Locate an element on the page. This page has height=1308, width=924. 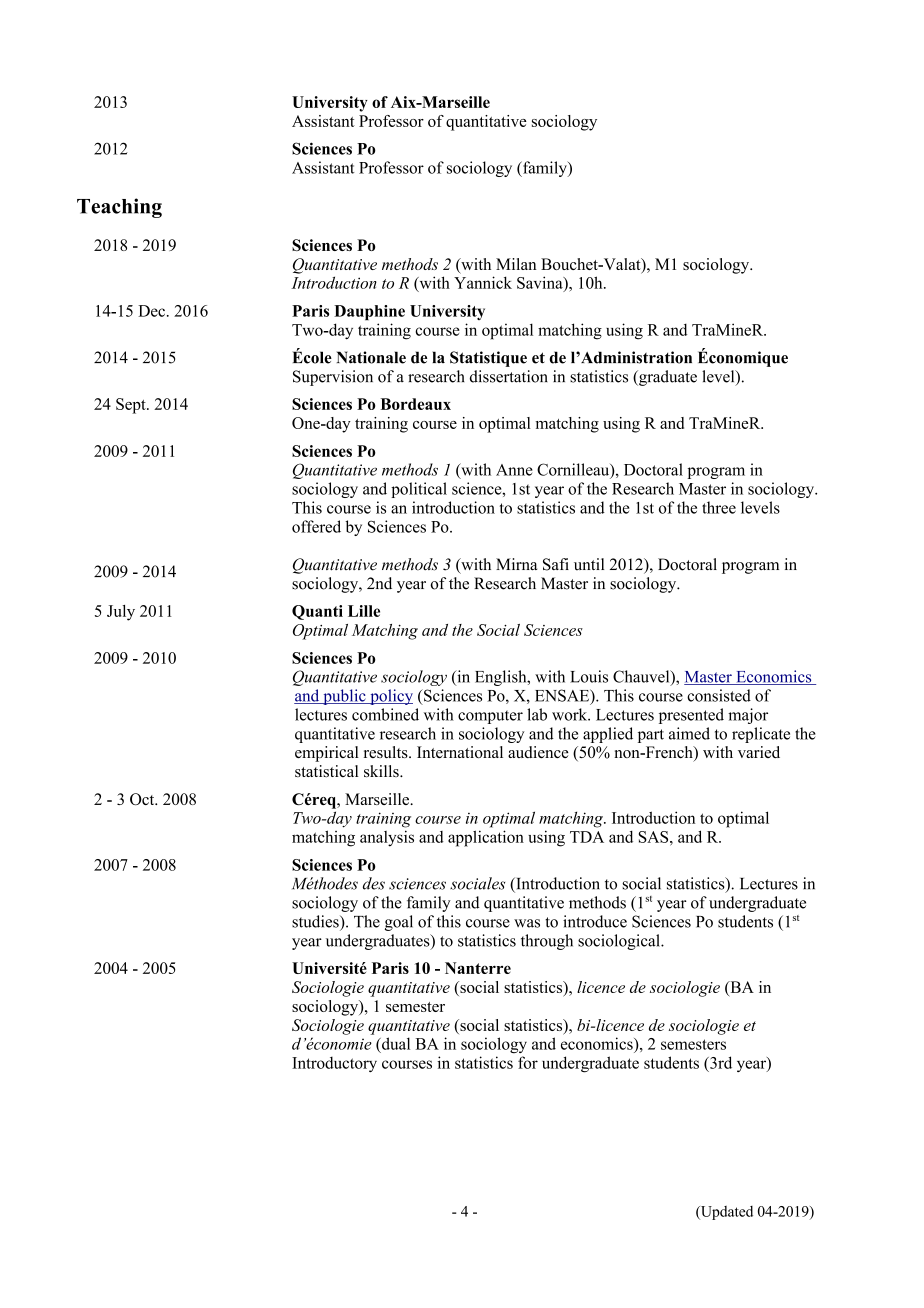
Introductory is located at coordinates (334, 1064).
